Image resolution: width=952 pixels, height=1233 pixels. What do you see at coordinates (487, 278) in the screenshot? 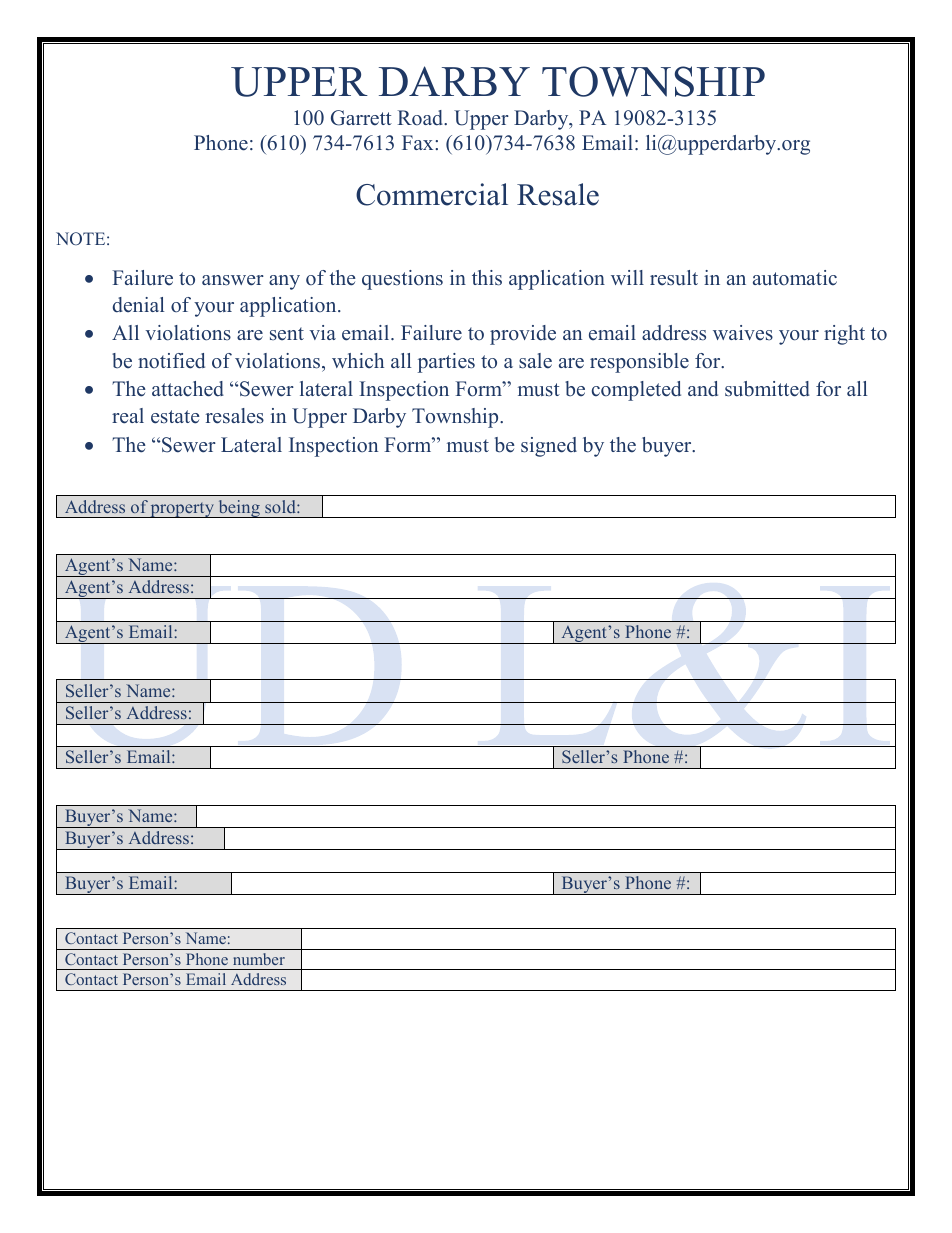
I see `this` at bounding box center [487, 278].
